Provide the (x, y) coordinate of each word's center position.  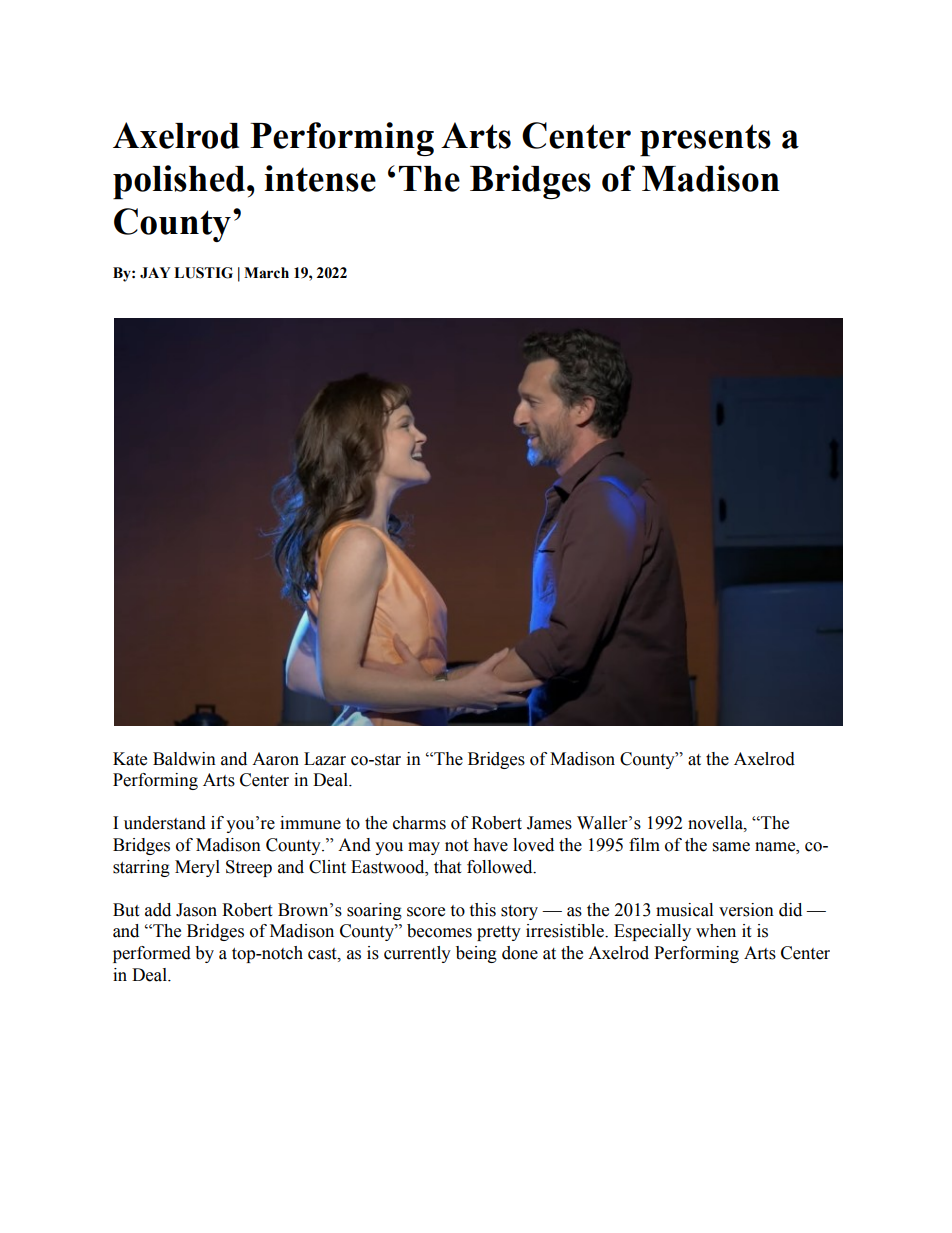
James (549, 823)
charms (419, 823)
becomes (439, 931)
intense (320, 178)
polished (180, 182)
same (731, 847)
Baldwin (184, 759)
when (716, 931)
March (266, 273)
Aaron (275, 759)
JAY (155, 273)
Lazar (325, 759)
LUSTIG (203, 273)
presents (705, 140)
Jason (196, 910)
